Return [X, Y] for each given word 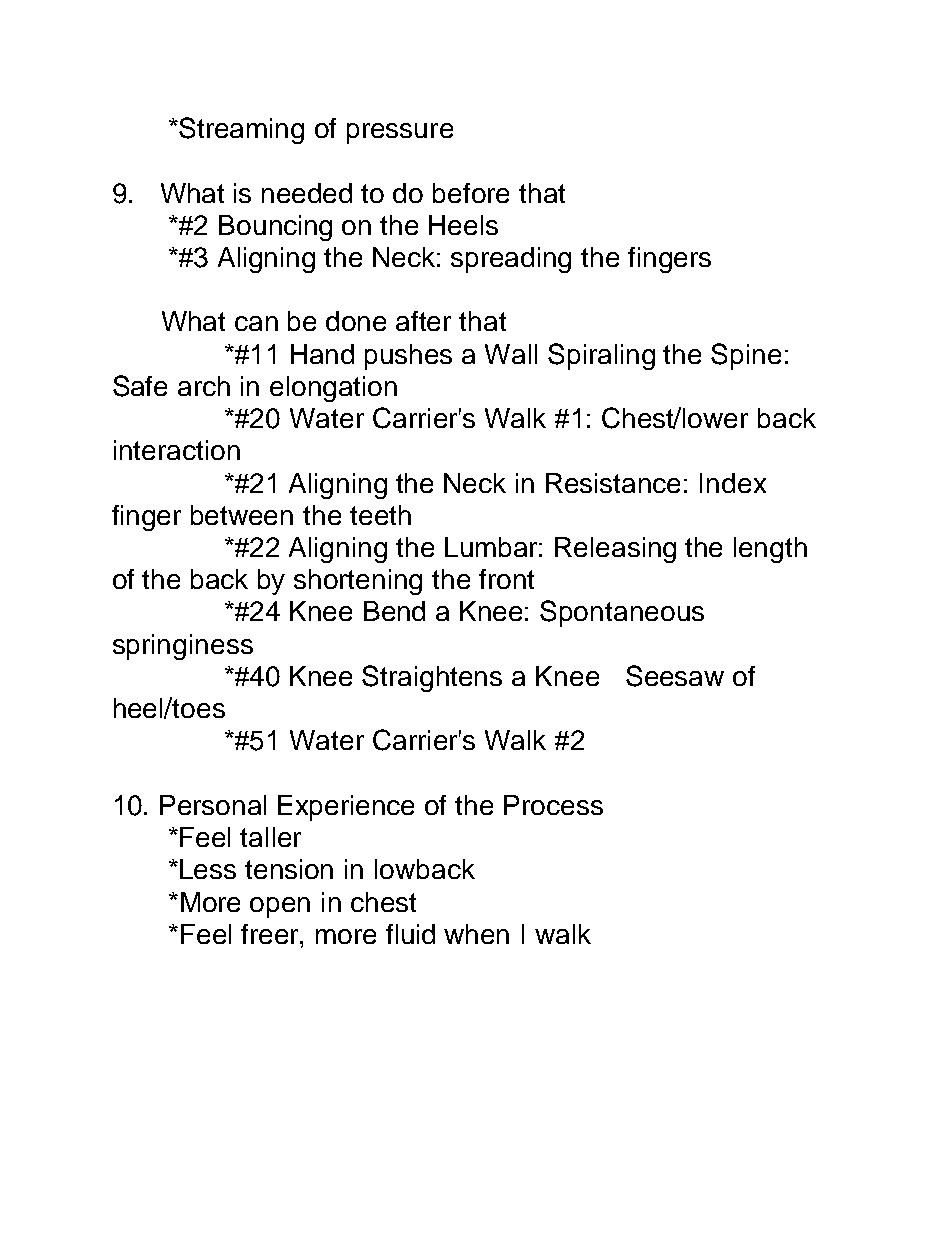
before [471, 193]
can [256, 323]
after [423, 321]
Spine [746, 356]
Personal [213, 805]
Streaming [241, 130]
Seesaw [675, 676]
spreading [511, 260]
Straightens [432, 678]
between [242, 515]
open [280, 907]
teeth [380, 515]
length [770, 550]
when [476, 934]
